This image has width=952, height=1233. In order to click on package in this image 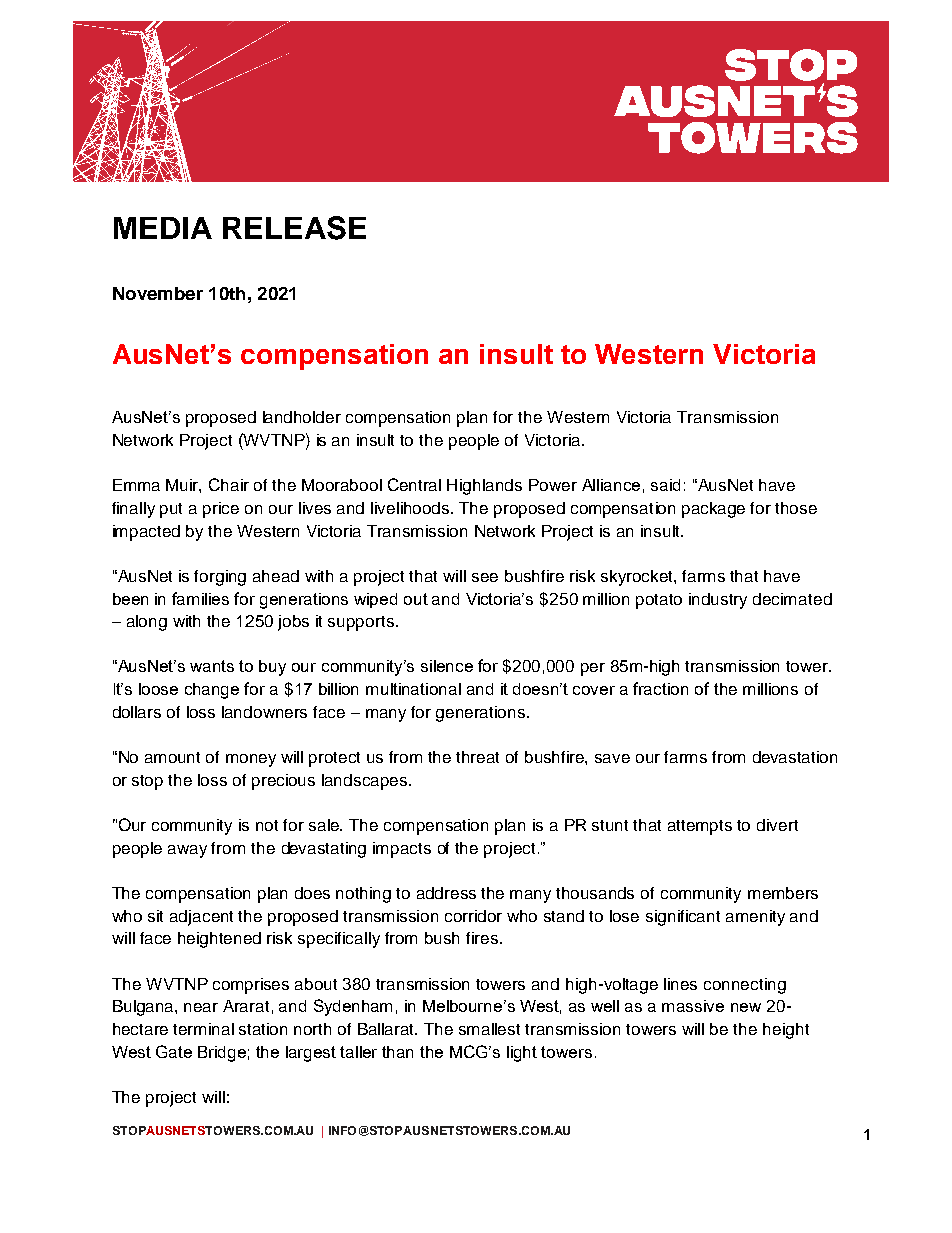, I will do `click(713, 510)`.
